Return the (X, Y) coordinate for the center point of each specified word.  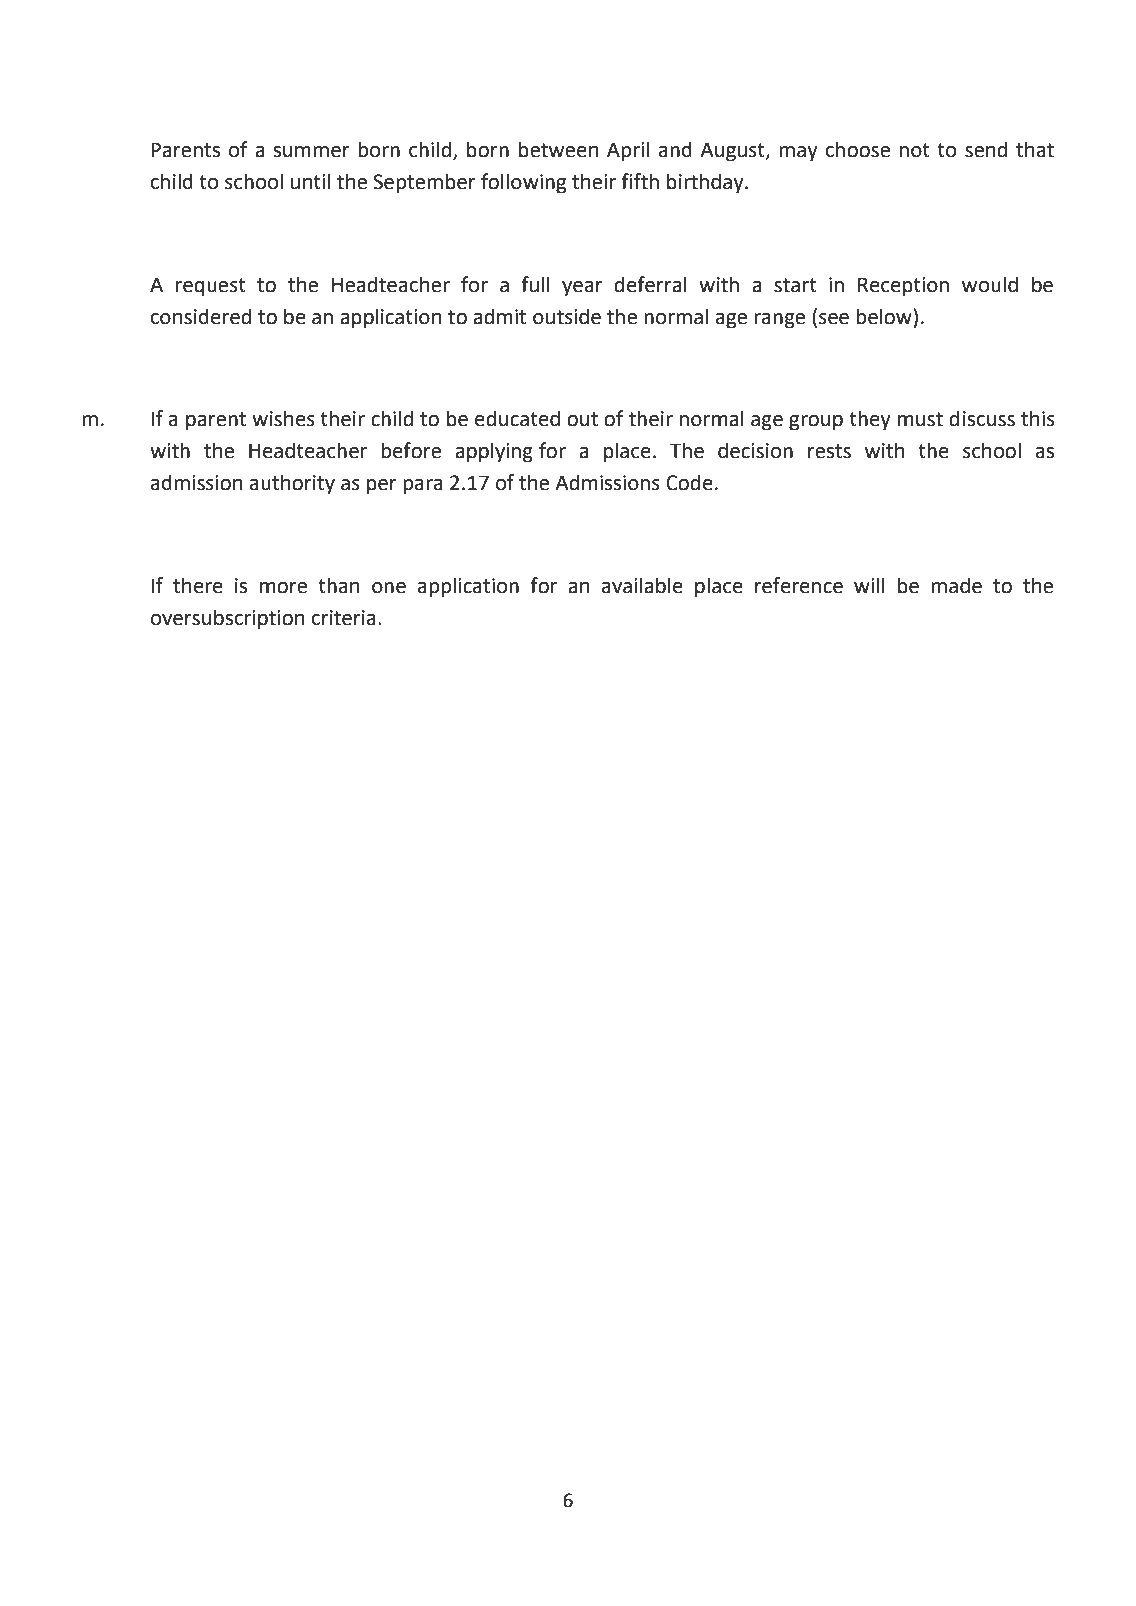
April (628, 151)
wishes (283, 418)
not (915, 150)
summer (311, 152)
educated (517, 418)
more (283, 588)
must (920, 419)
